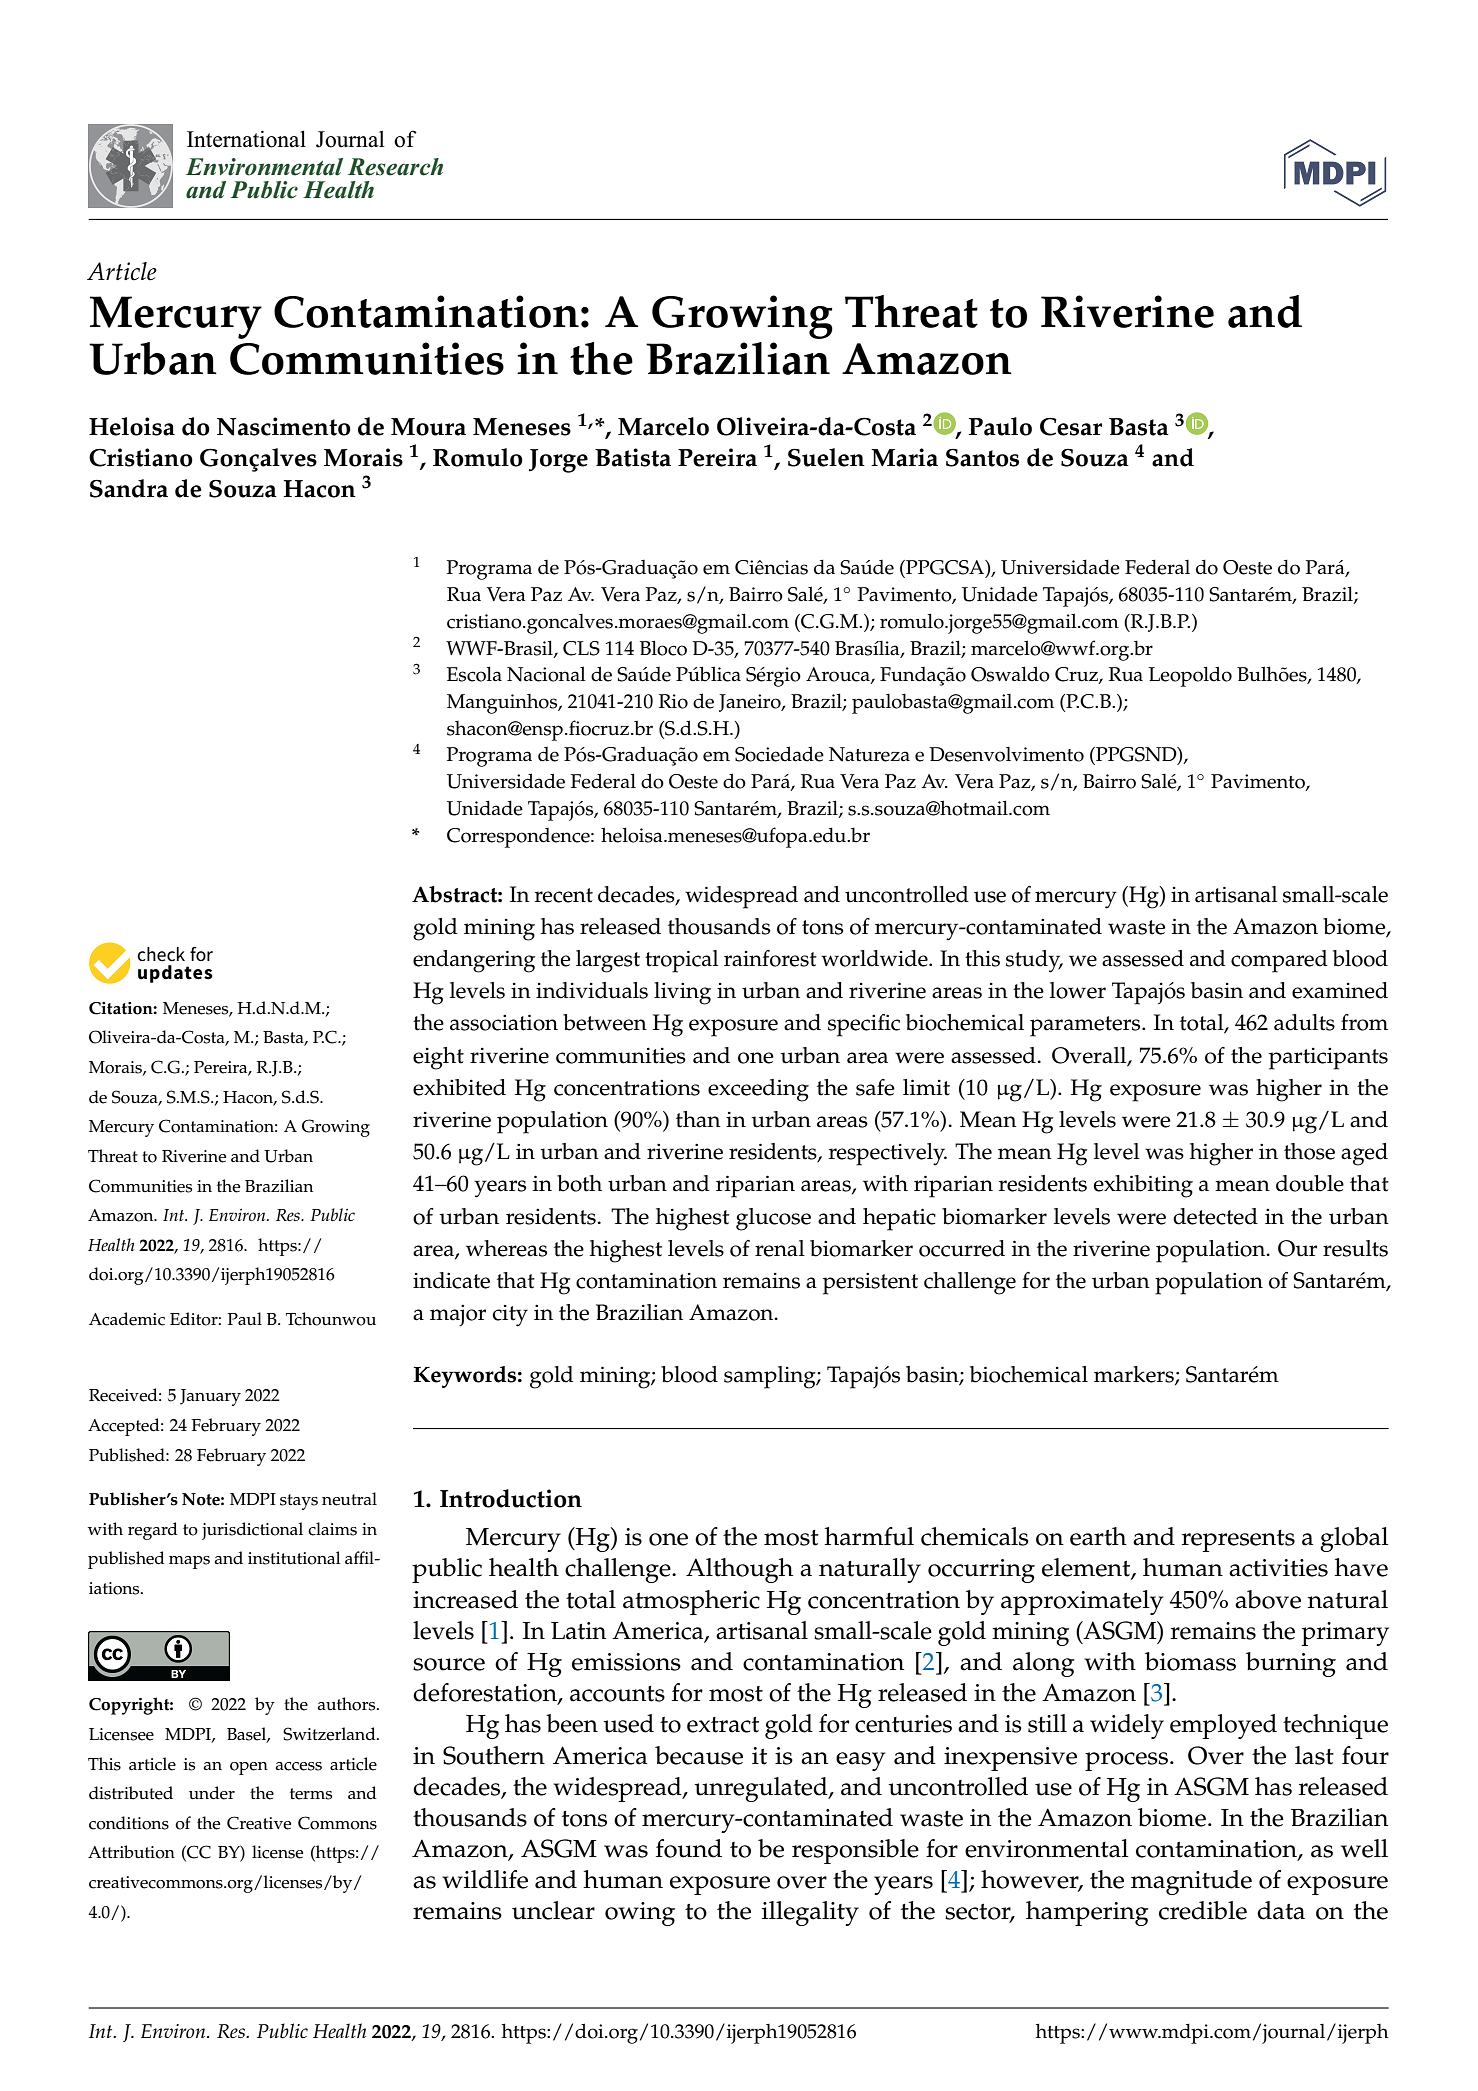 The width and height of the screenshot is (1478, 2091). Describe the element at coordinates (689, 1848) in the screenshot. I see `found` at that location.
